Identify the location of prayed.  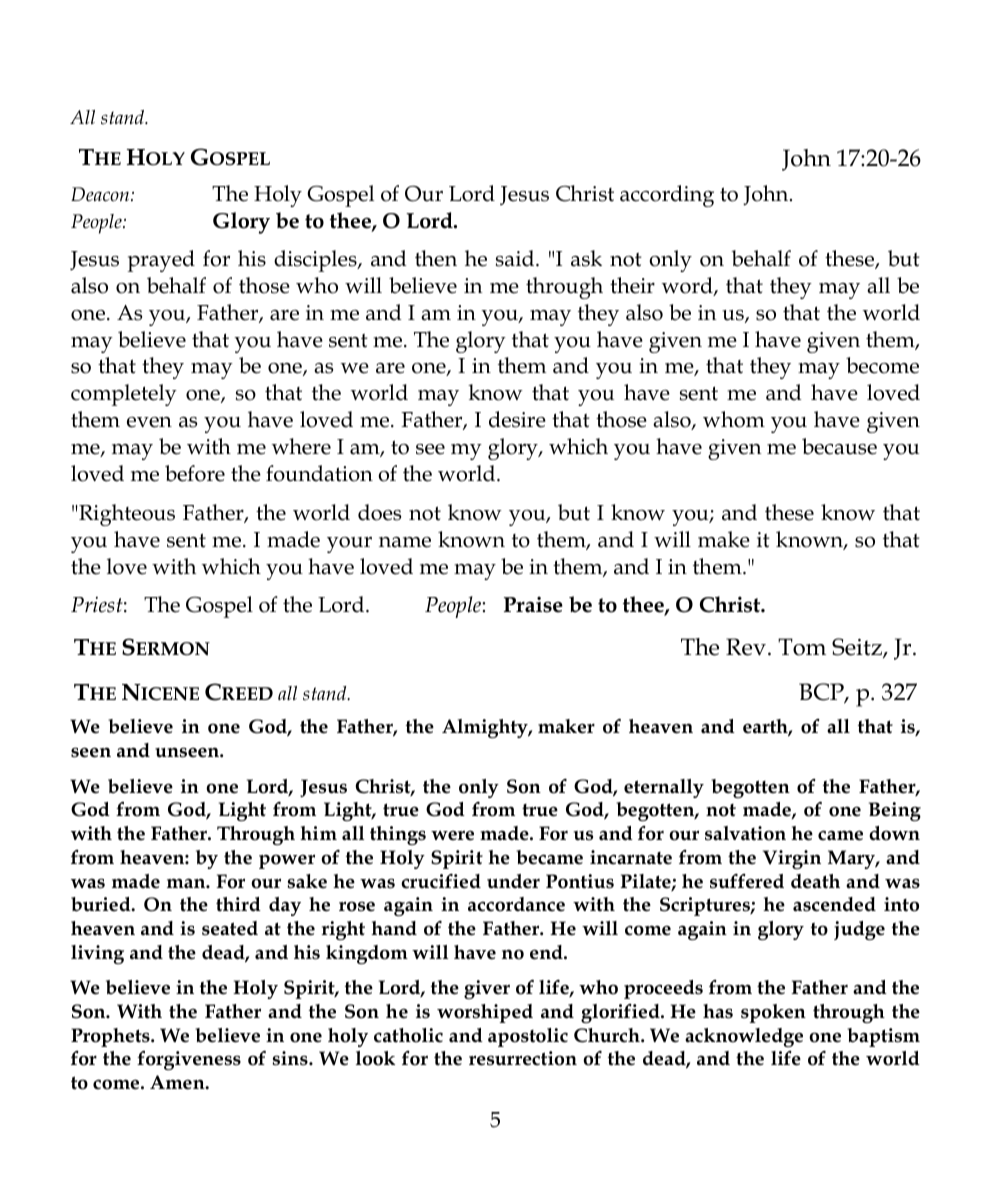
(161, 261).
